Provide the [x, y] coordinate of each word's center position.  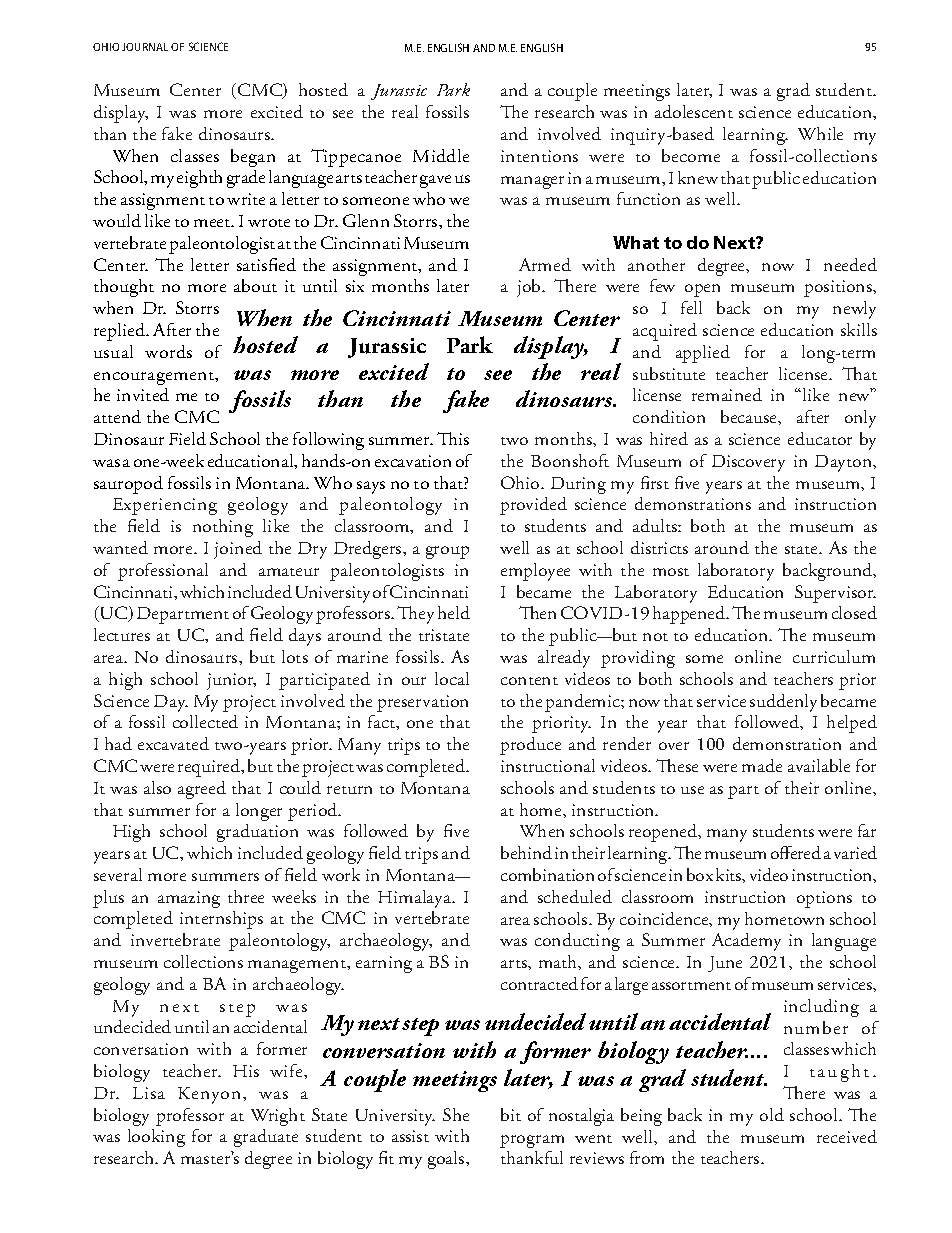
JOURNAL [145, 47]
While [820, 133]
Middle [441, 155]
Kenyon [211, 1095]
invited [143, 394]
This [453, 438]
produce [530, 746]
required [210, 768]
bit [511, 1114]
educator [820, 438]
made [762, 765]
